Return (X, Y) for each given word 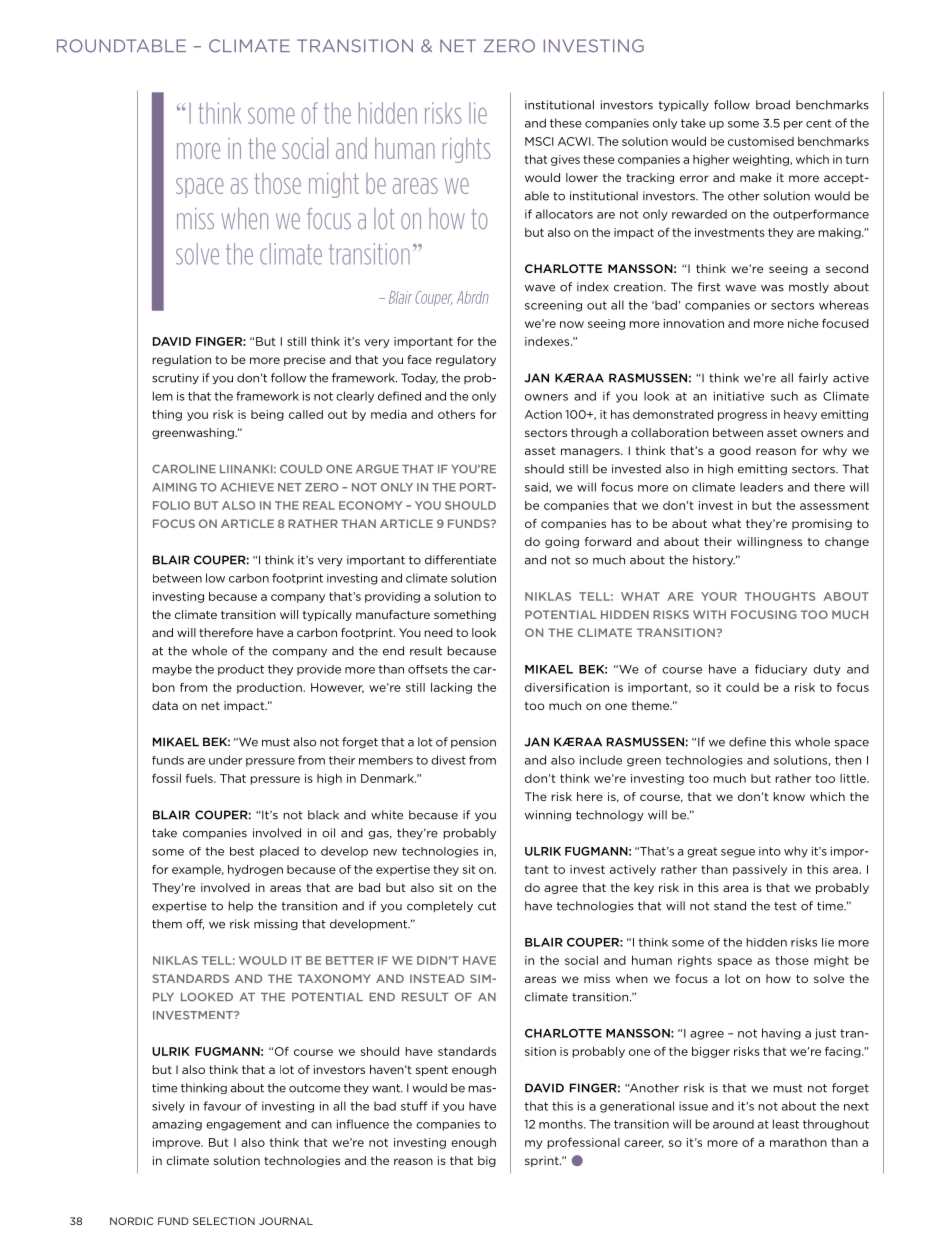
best (242, 851)
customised (761, 141)
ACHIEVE (247, 487)
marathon (798, 1142)
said (537, 487)
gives (565, 160)
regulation (181, 360)
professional (583, 1143)
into (770, 851)
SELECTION (224, 1221)
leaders (761, 487)
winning (548, 816)
